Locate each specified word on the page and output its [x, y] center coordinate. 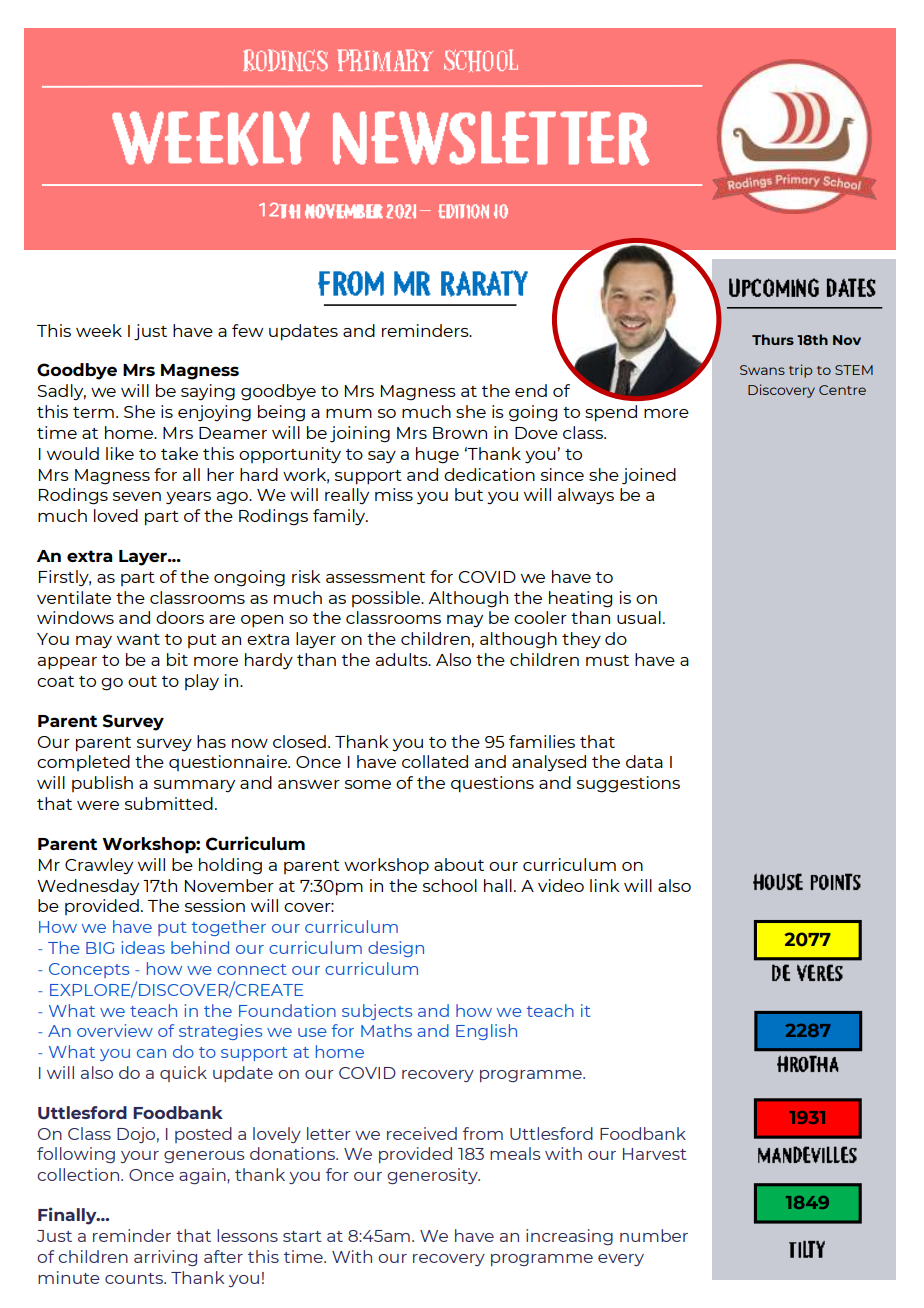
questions [492, 784]
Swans [762, 370]
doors [180, 617]
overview [115, 1030]
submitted [169, 803]
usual [639, 617]
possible [387, 599]
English [486, 1032]
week [99, 330]
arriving [165, 1258]
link [605, 885]
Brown [460, 433]
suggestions [628, 784]
